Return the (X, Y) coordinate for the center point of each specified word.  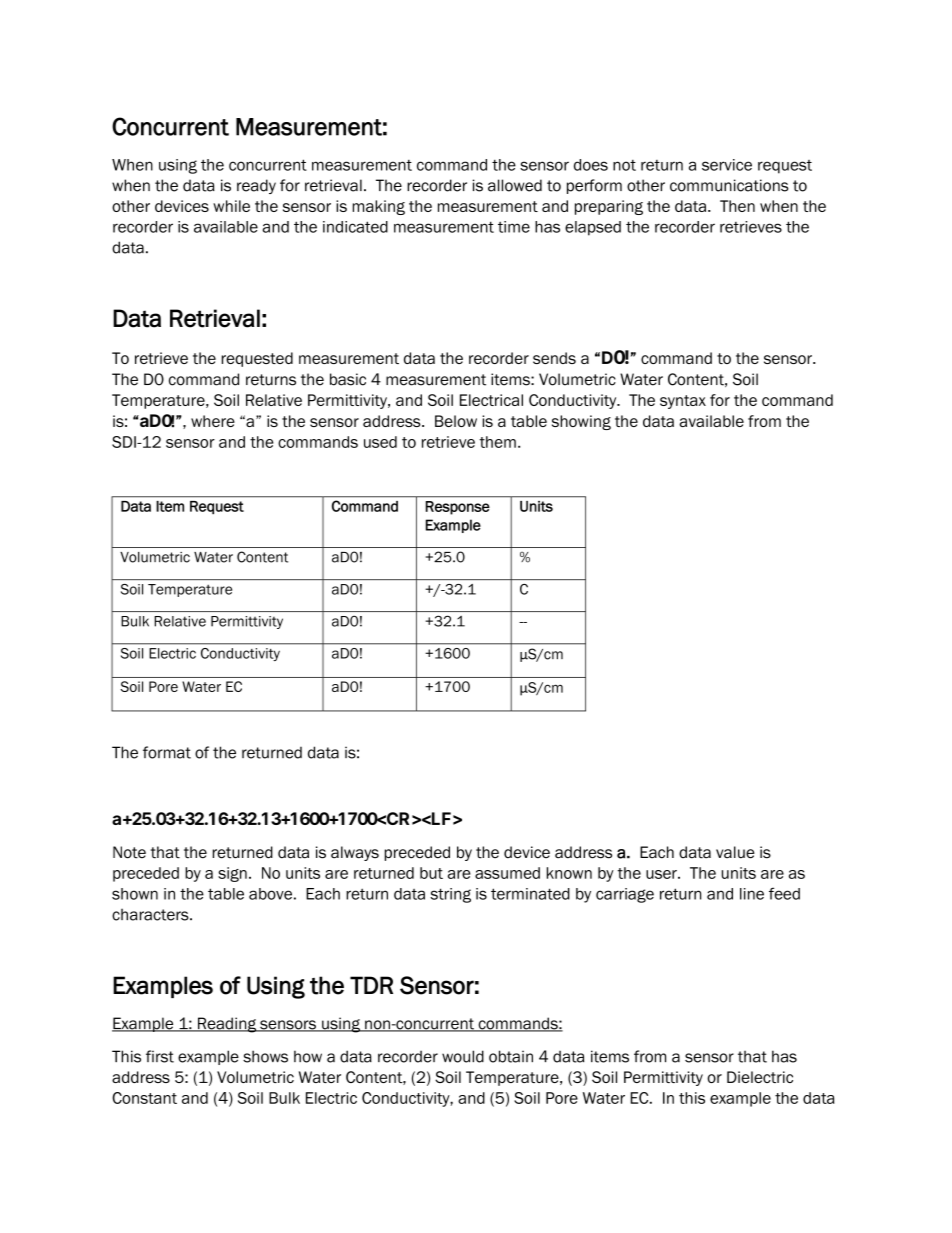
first (160, 1056)
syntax (683, 402)
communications (729, 185)
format (167, 752)
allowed (515, 185)
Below (456, 421)
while (231, 206)
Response (458, 508)
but (431, 873)
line (752, 894)
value (735, 852)
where (213, 421)
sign (232, 874)
